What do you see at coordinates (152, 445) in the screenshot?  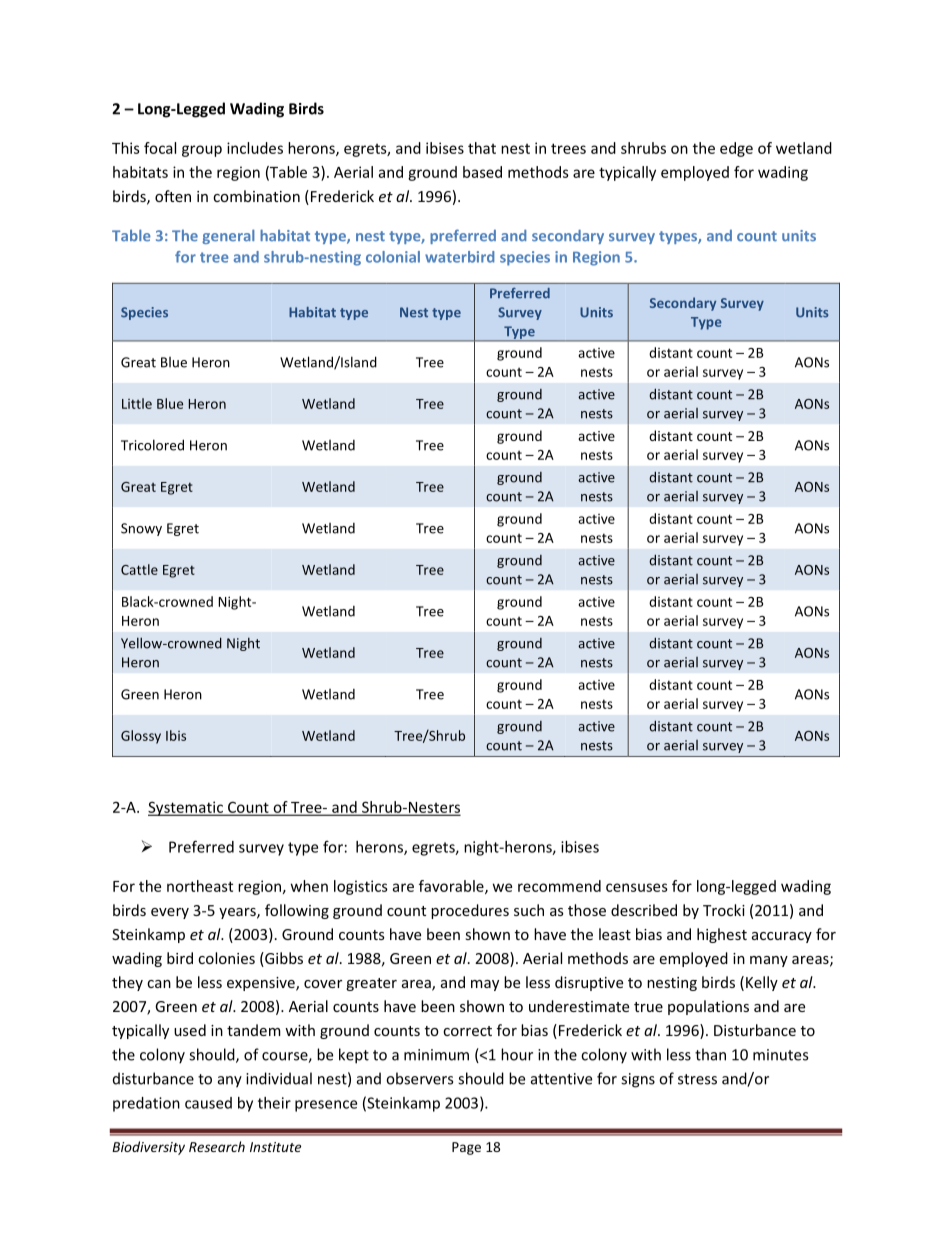 I see `Tricolored` at bounding box center [152, 445].
